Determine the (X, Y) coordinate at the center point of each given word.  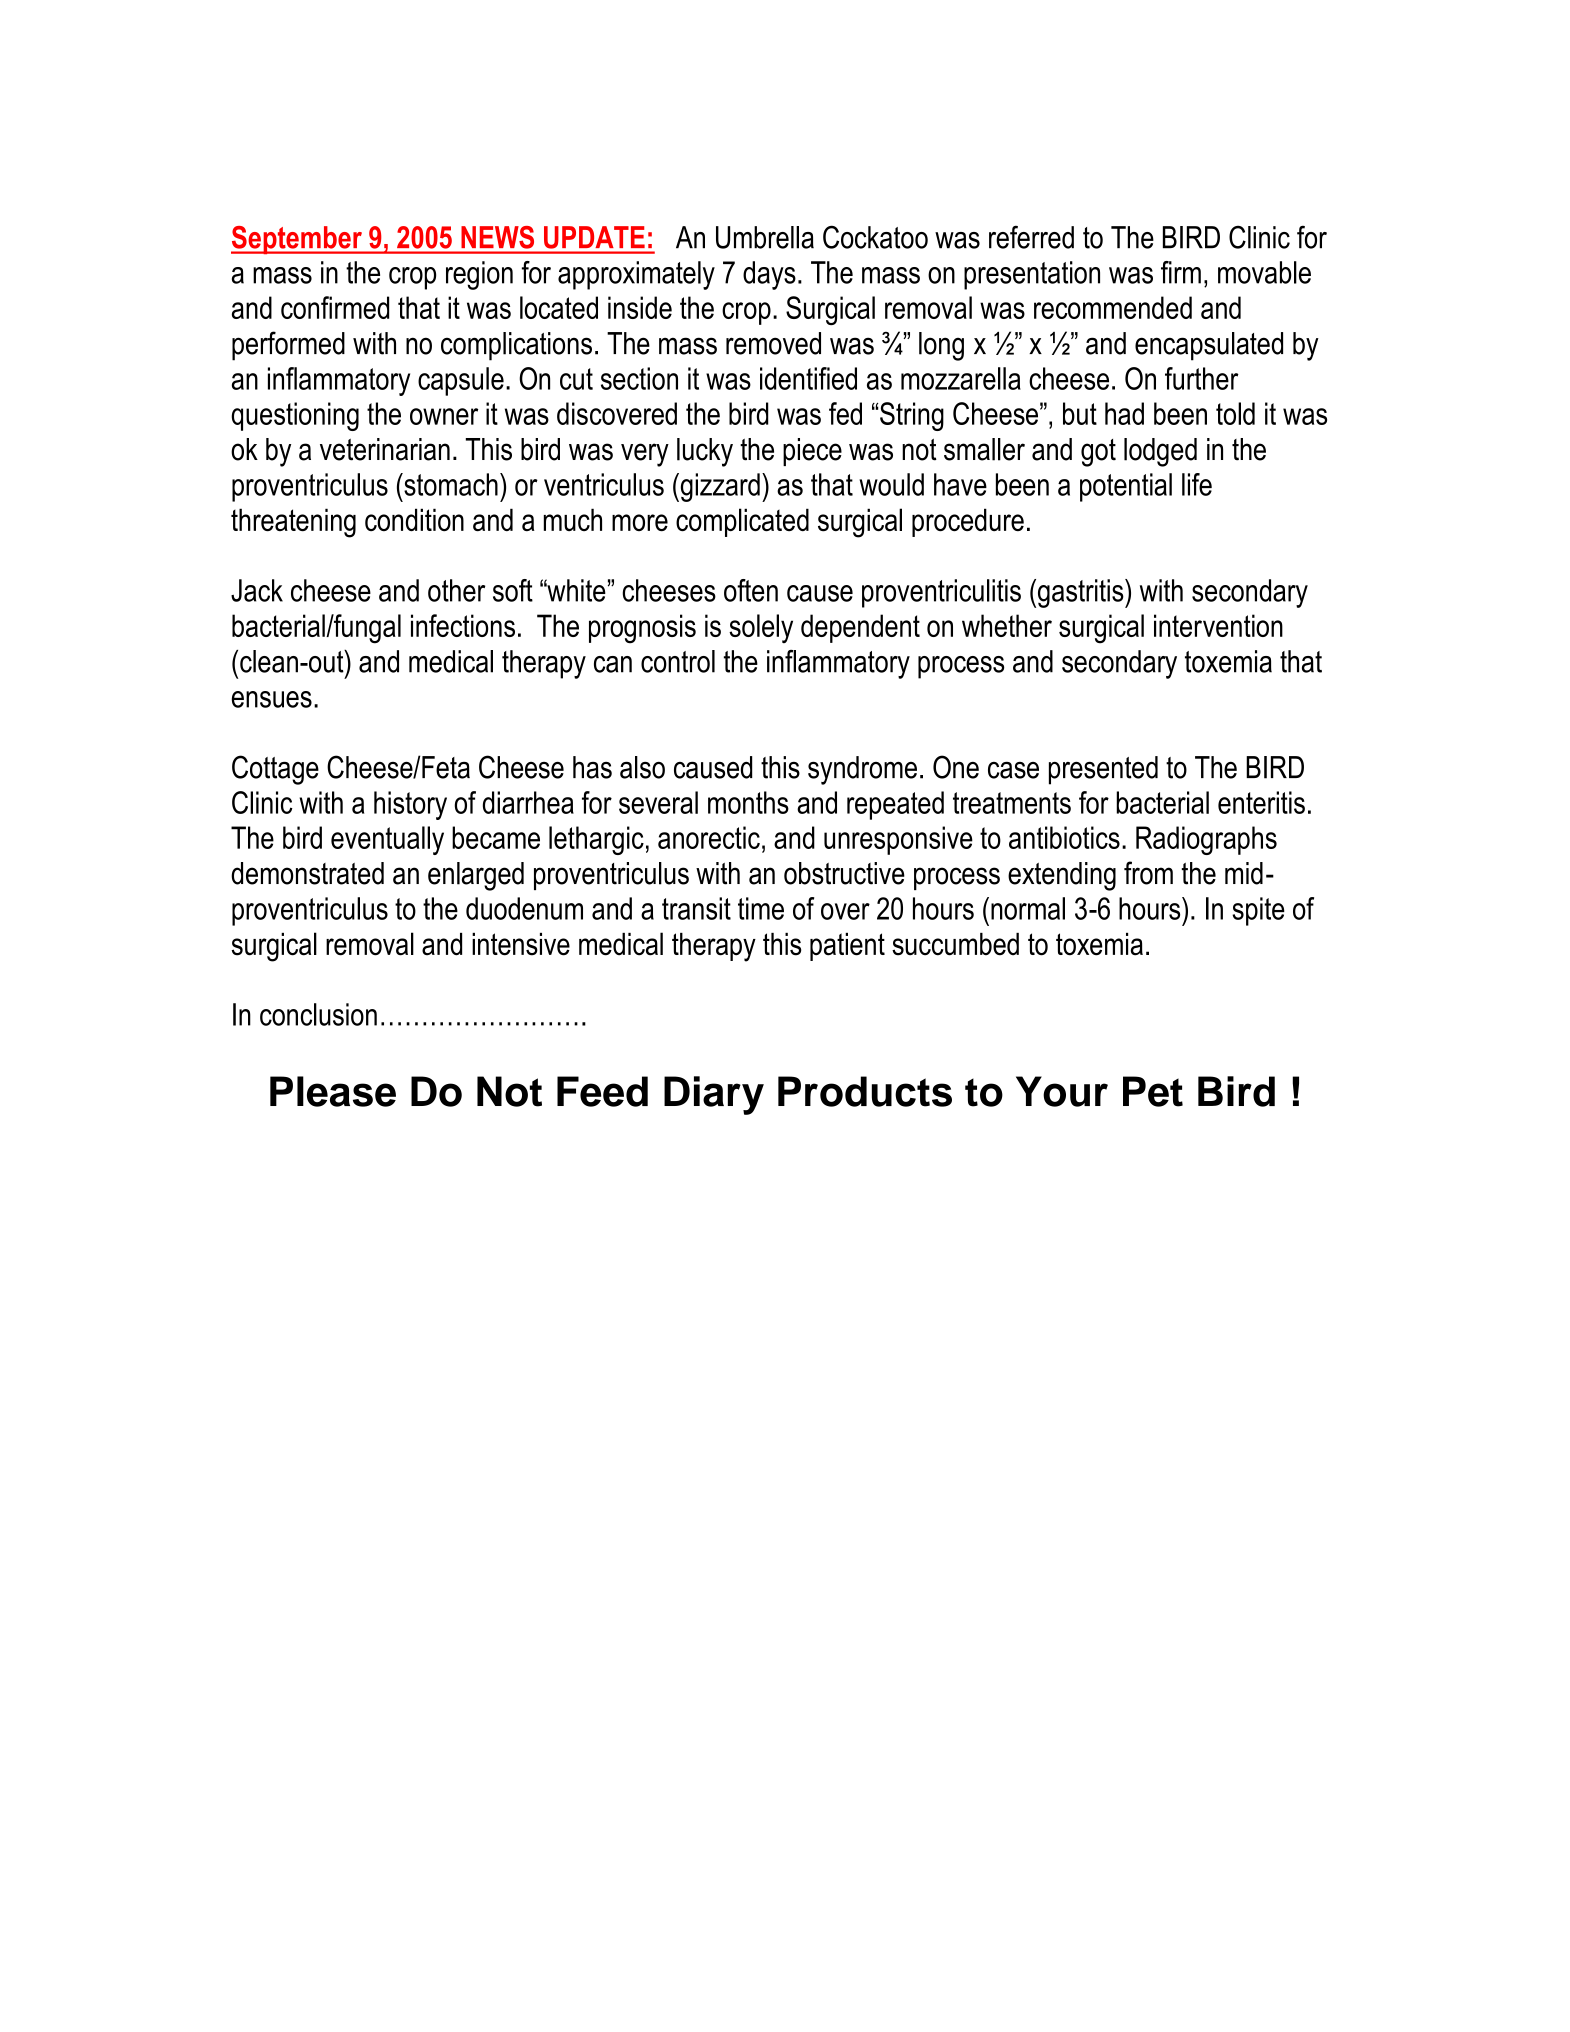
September (297, 240)
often (751, 590)
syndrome (862, 770)
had (1124, 413)
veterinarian (385, 449)
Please (333, 1091)
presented (1103, 770)
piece (812, 452)
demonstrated (307, 873)
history (410, 805)
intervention (1218, 625)
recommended (1113, 307)
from (1148, 873)
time (761, 908)
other (456, 590)
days (769, 275)
